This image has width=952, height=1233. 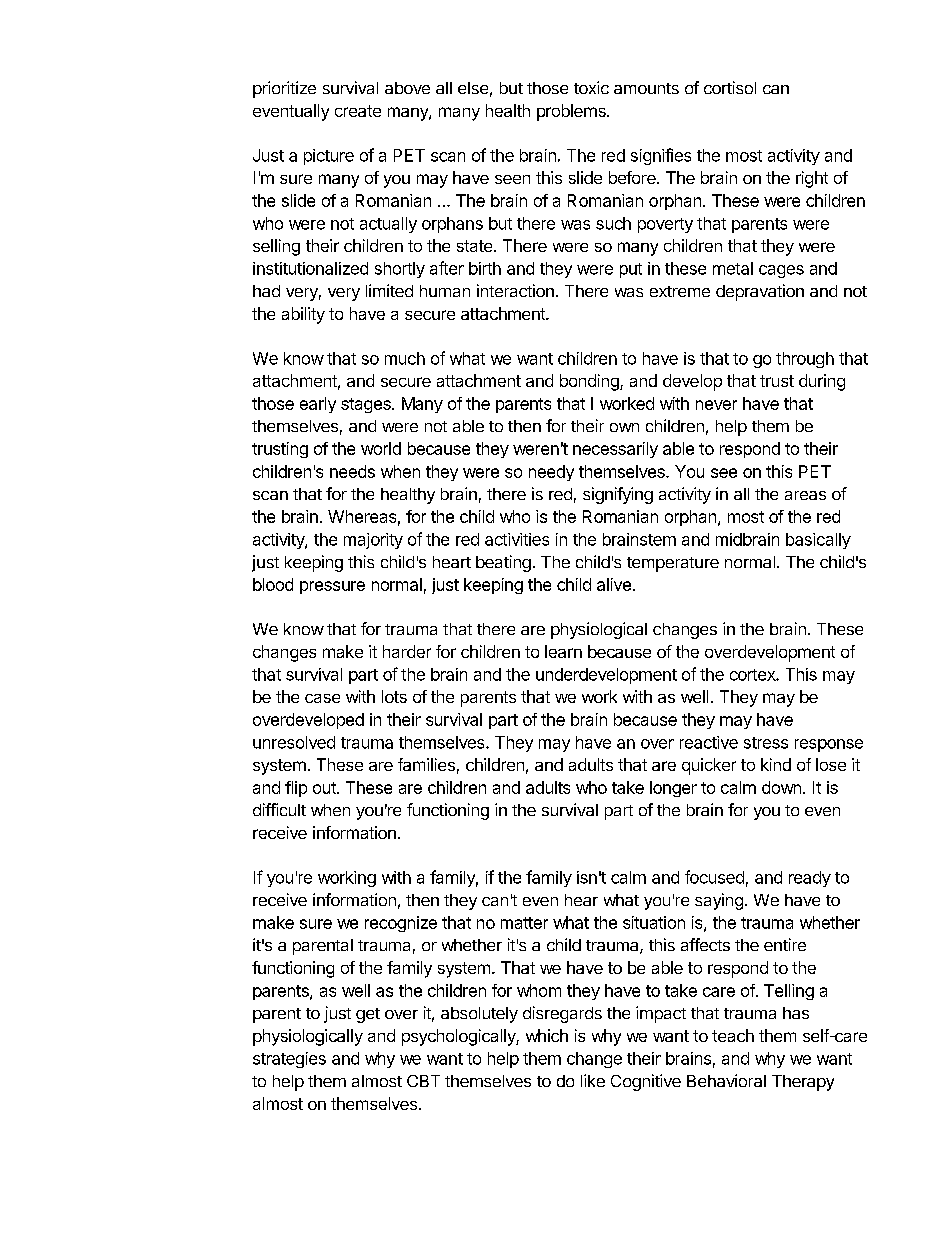 I want to click on blood, so click(x=273, y=584).
